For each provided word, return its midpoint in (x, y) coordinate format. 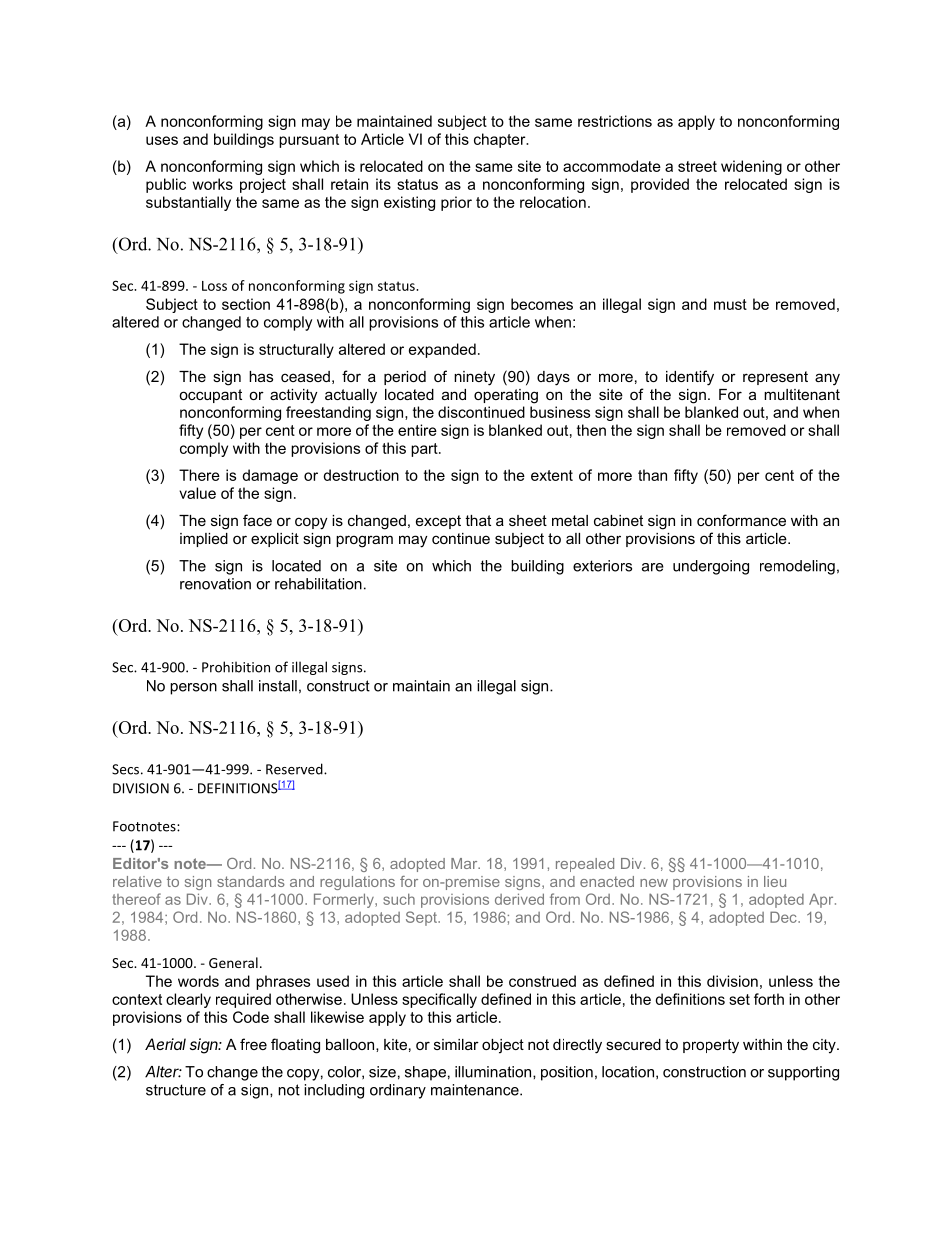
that (478, 520)
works (212, 184)
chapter (501, 140)
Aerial (165, 1044)
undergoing (711, 567)
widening (751, 167)
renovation (215, 584)
